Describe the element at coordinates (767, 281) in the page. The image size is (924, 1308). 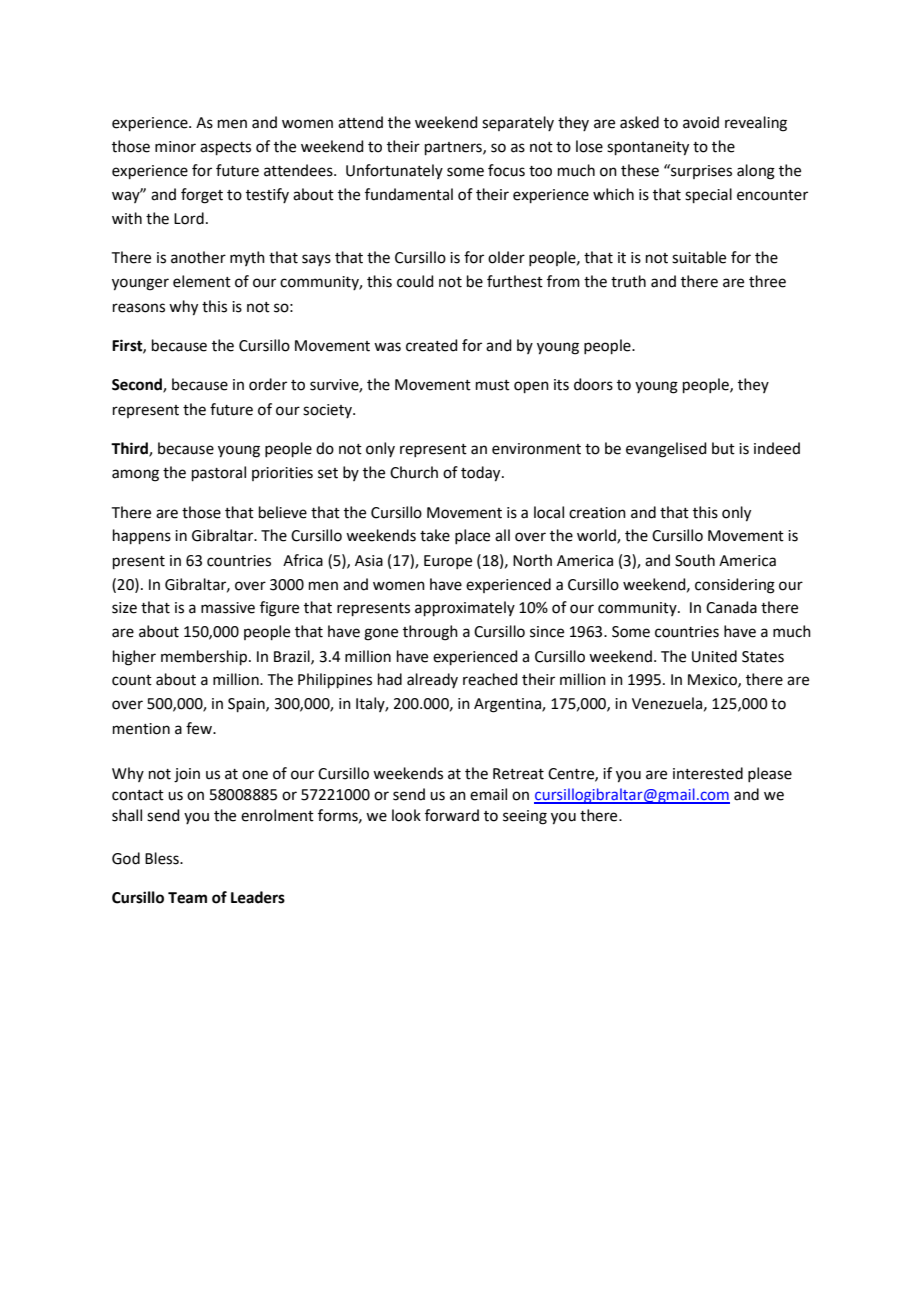
I see `three` at that location.
